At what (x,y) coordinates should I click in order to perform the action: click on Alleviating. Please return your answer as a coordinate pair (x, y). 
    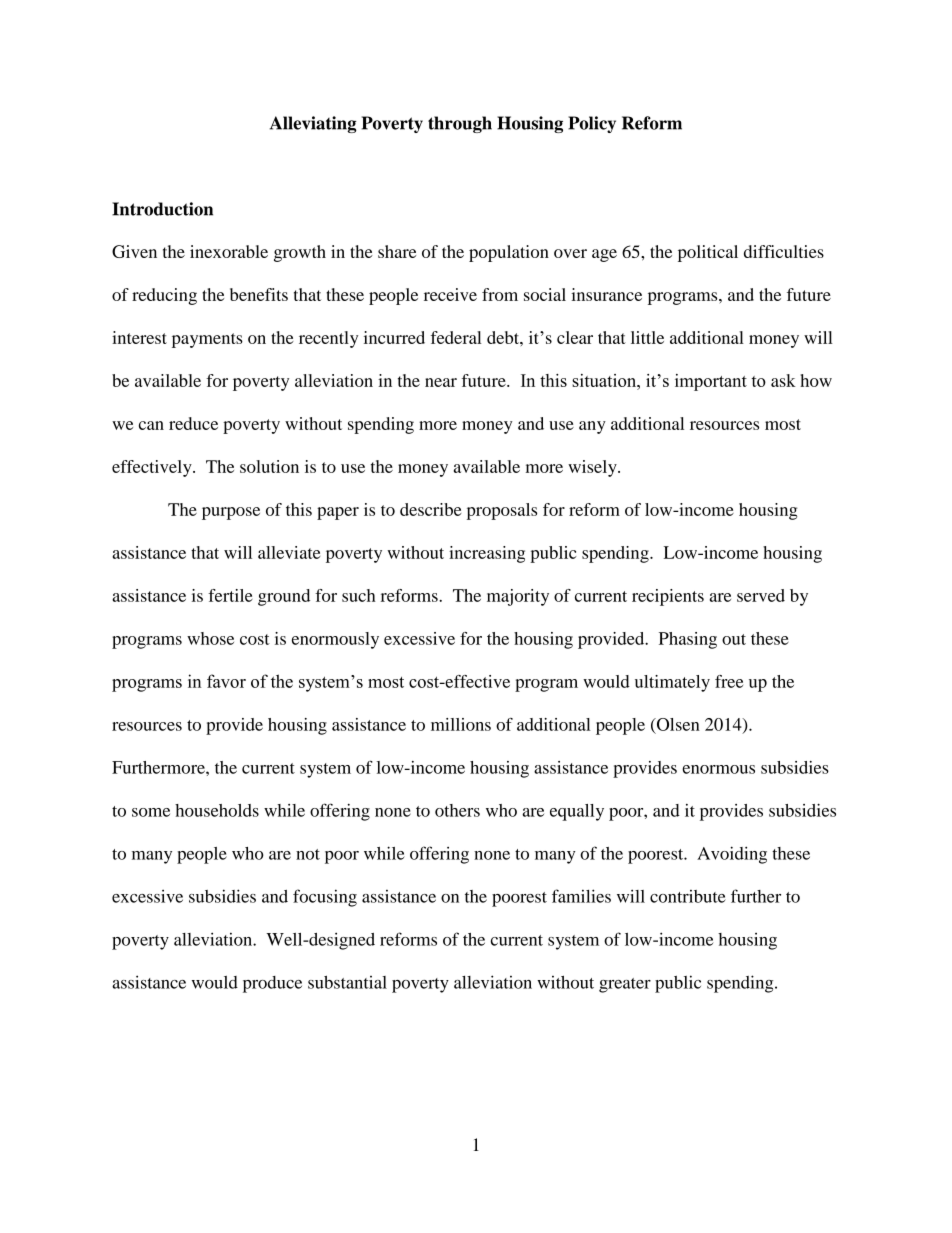
    Looking at the image, I should click on (313, 124).
